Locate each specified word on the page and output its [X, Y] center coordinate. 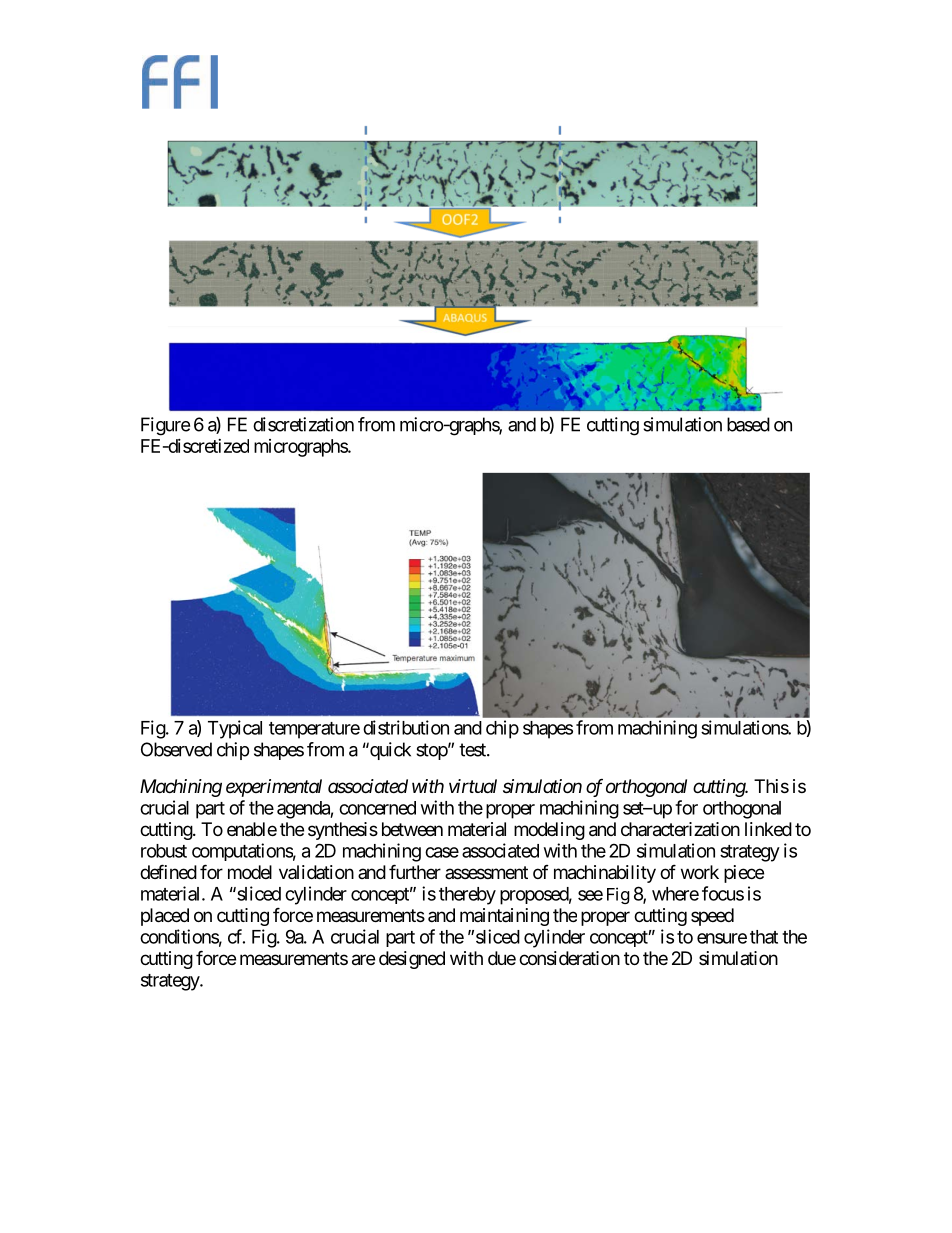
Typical [235, 729]
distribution [406, 727]
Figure [165, 426]
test [473, 750]
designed [412, 960]
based [748, 424]
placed [165, 917]
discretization [303, 424]
